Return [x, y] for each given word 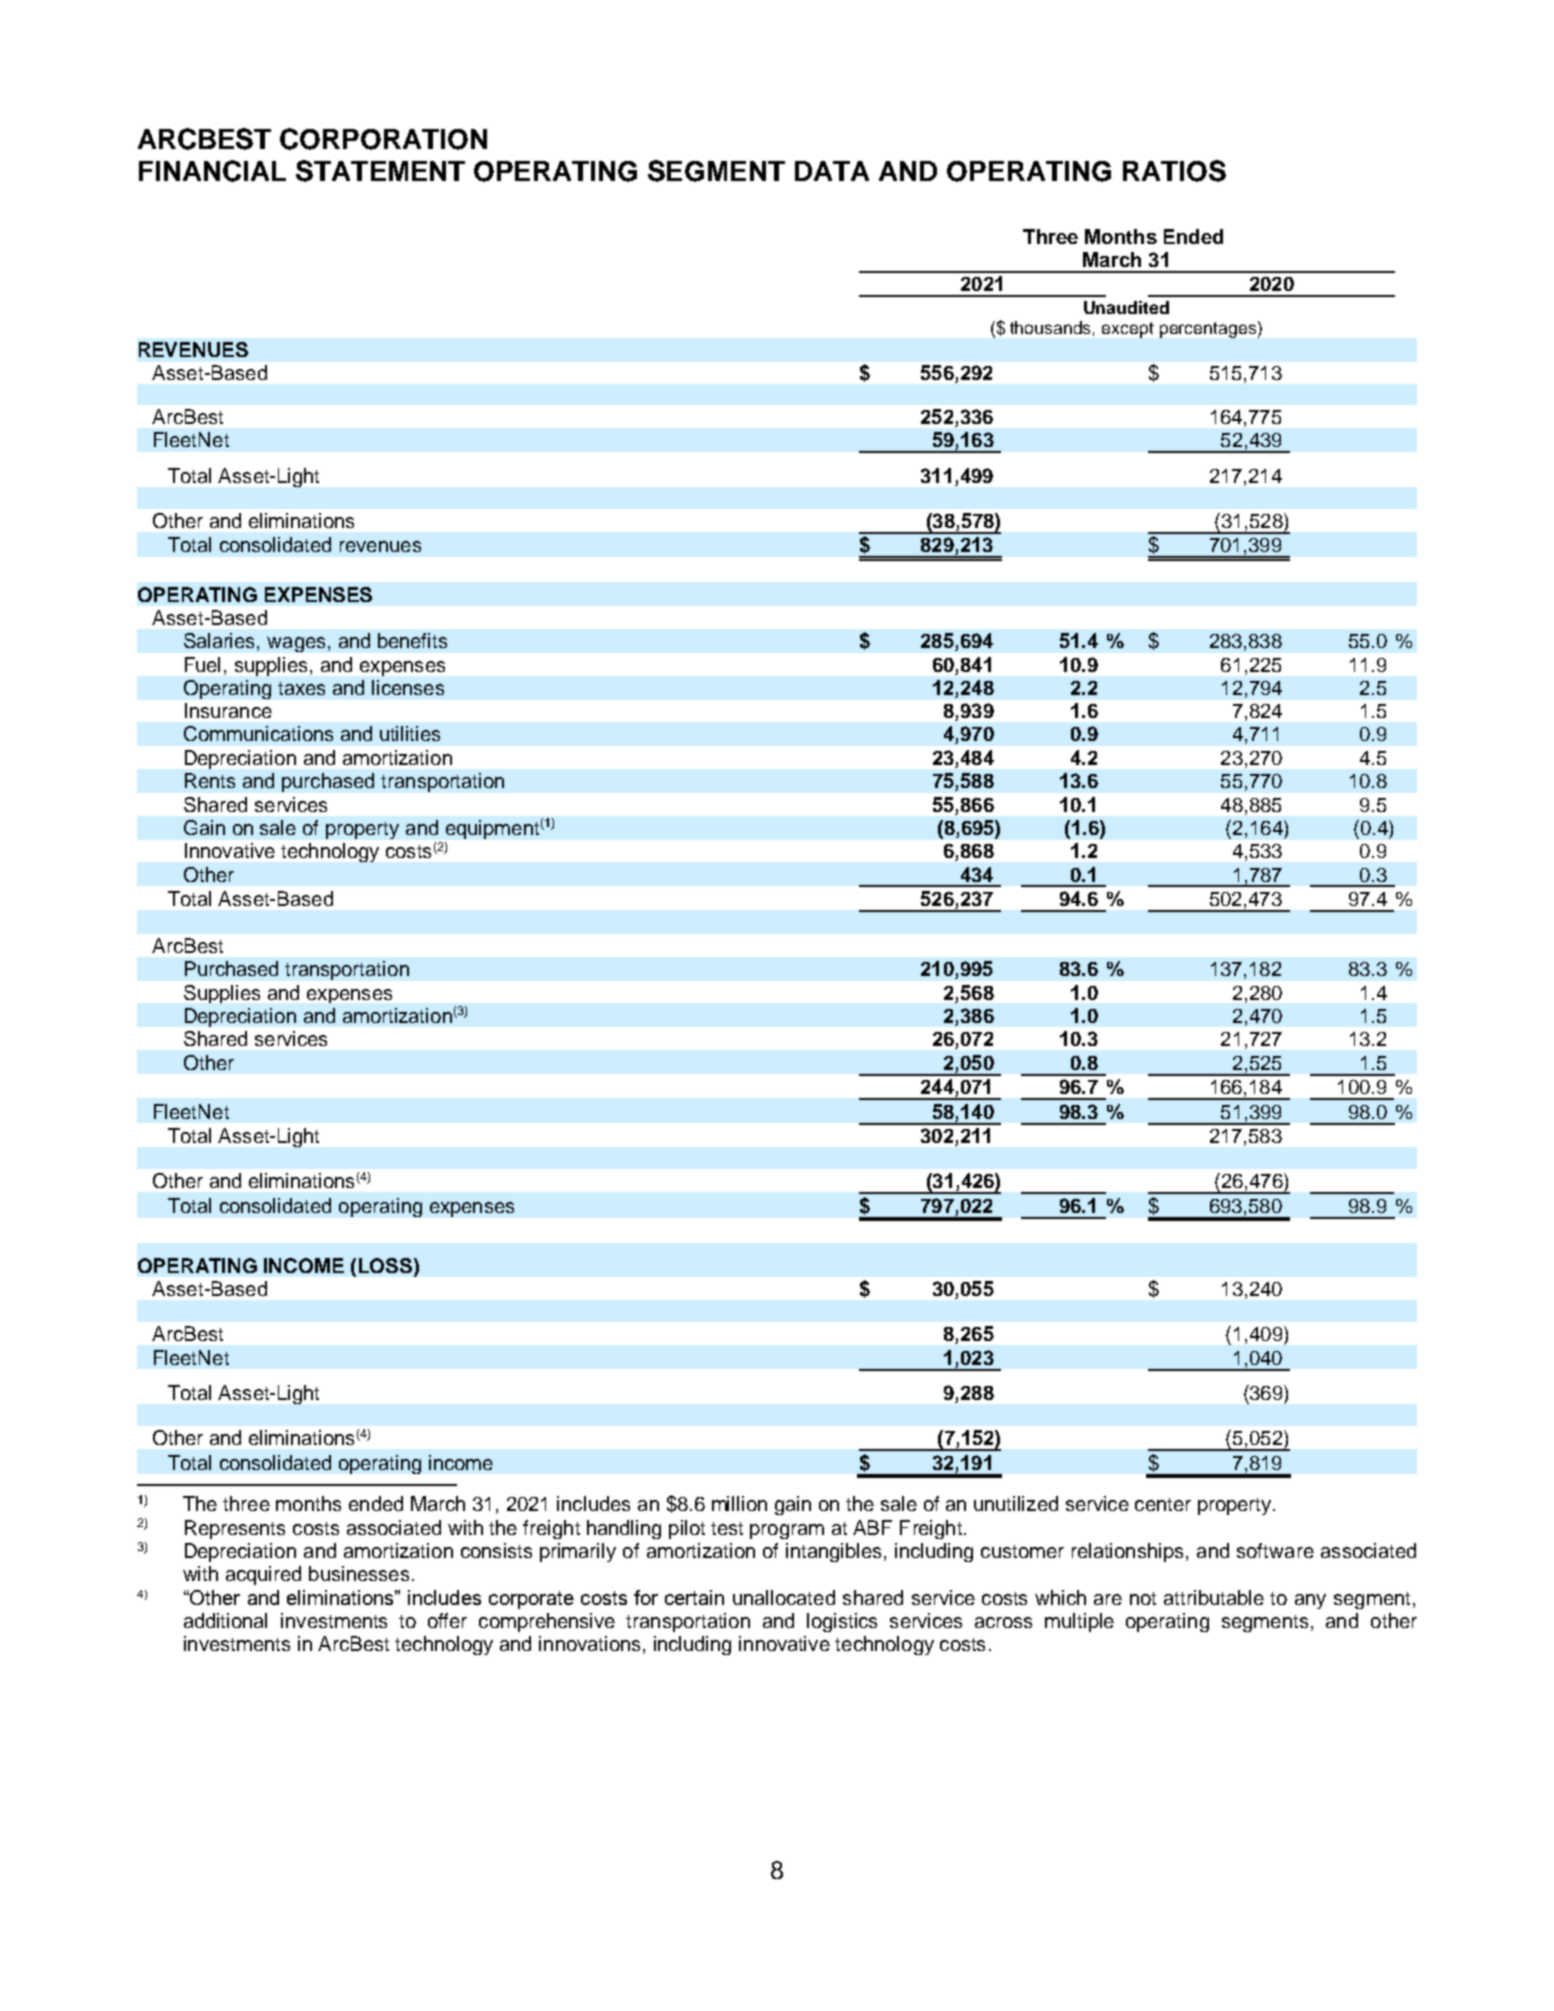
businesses [359, 1573]
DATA [832, 171]
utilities [410, 733]
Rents [210, 780]
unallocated [784, 1597]
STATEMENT [380, 171]
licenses [408, 687]
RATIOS [1174, 171]
